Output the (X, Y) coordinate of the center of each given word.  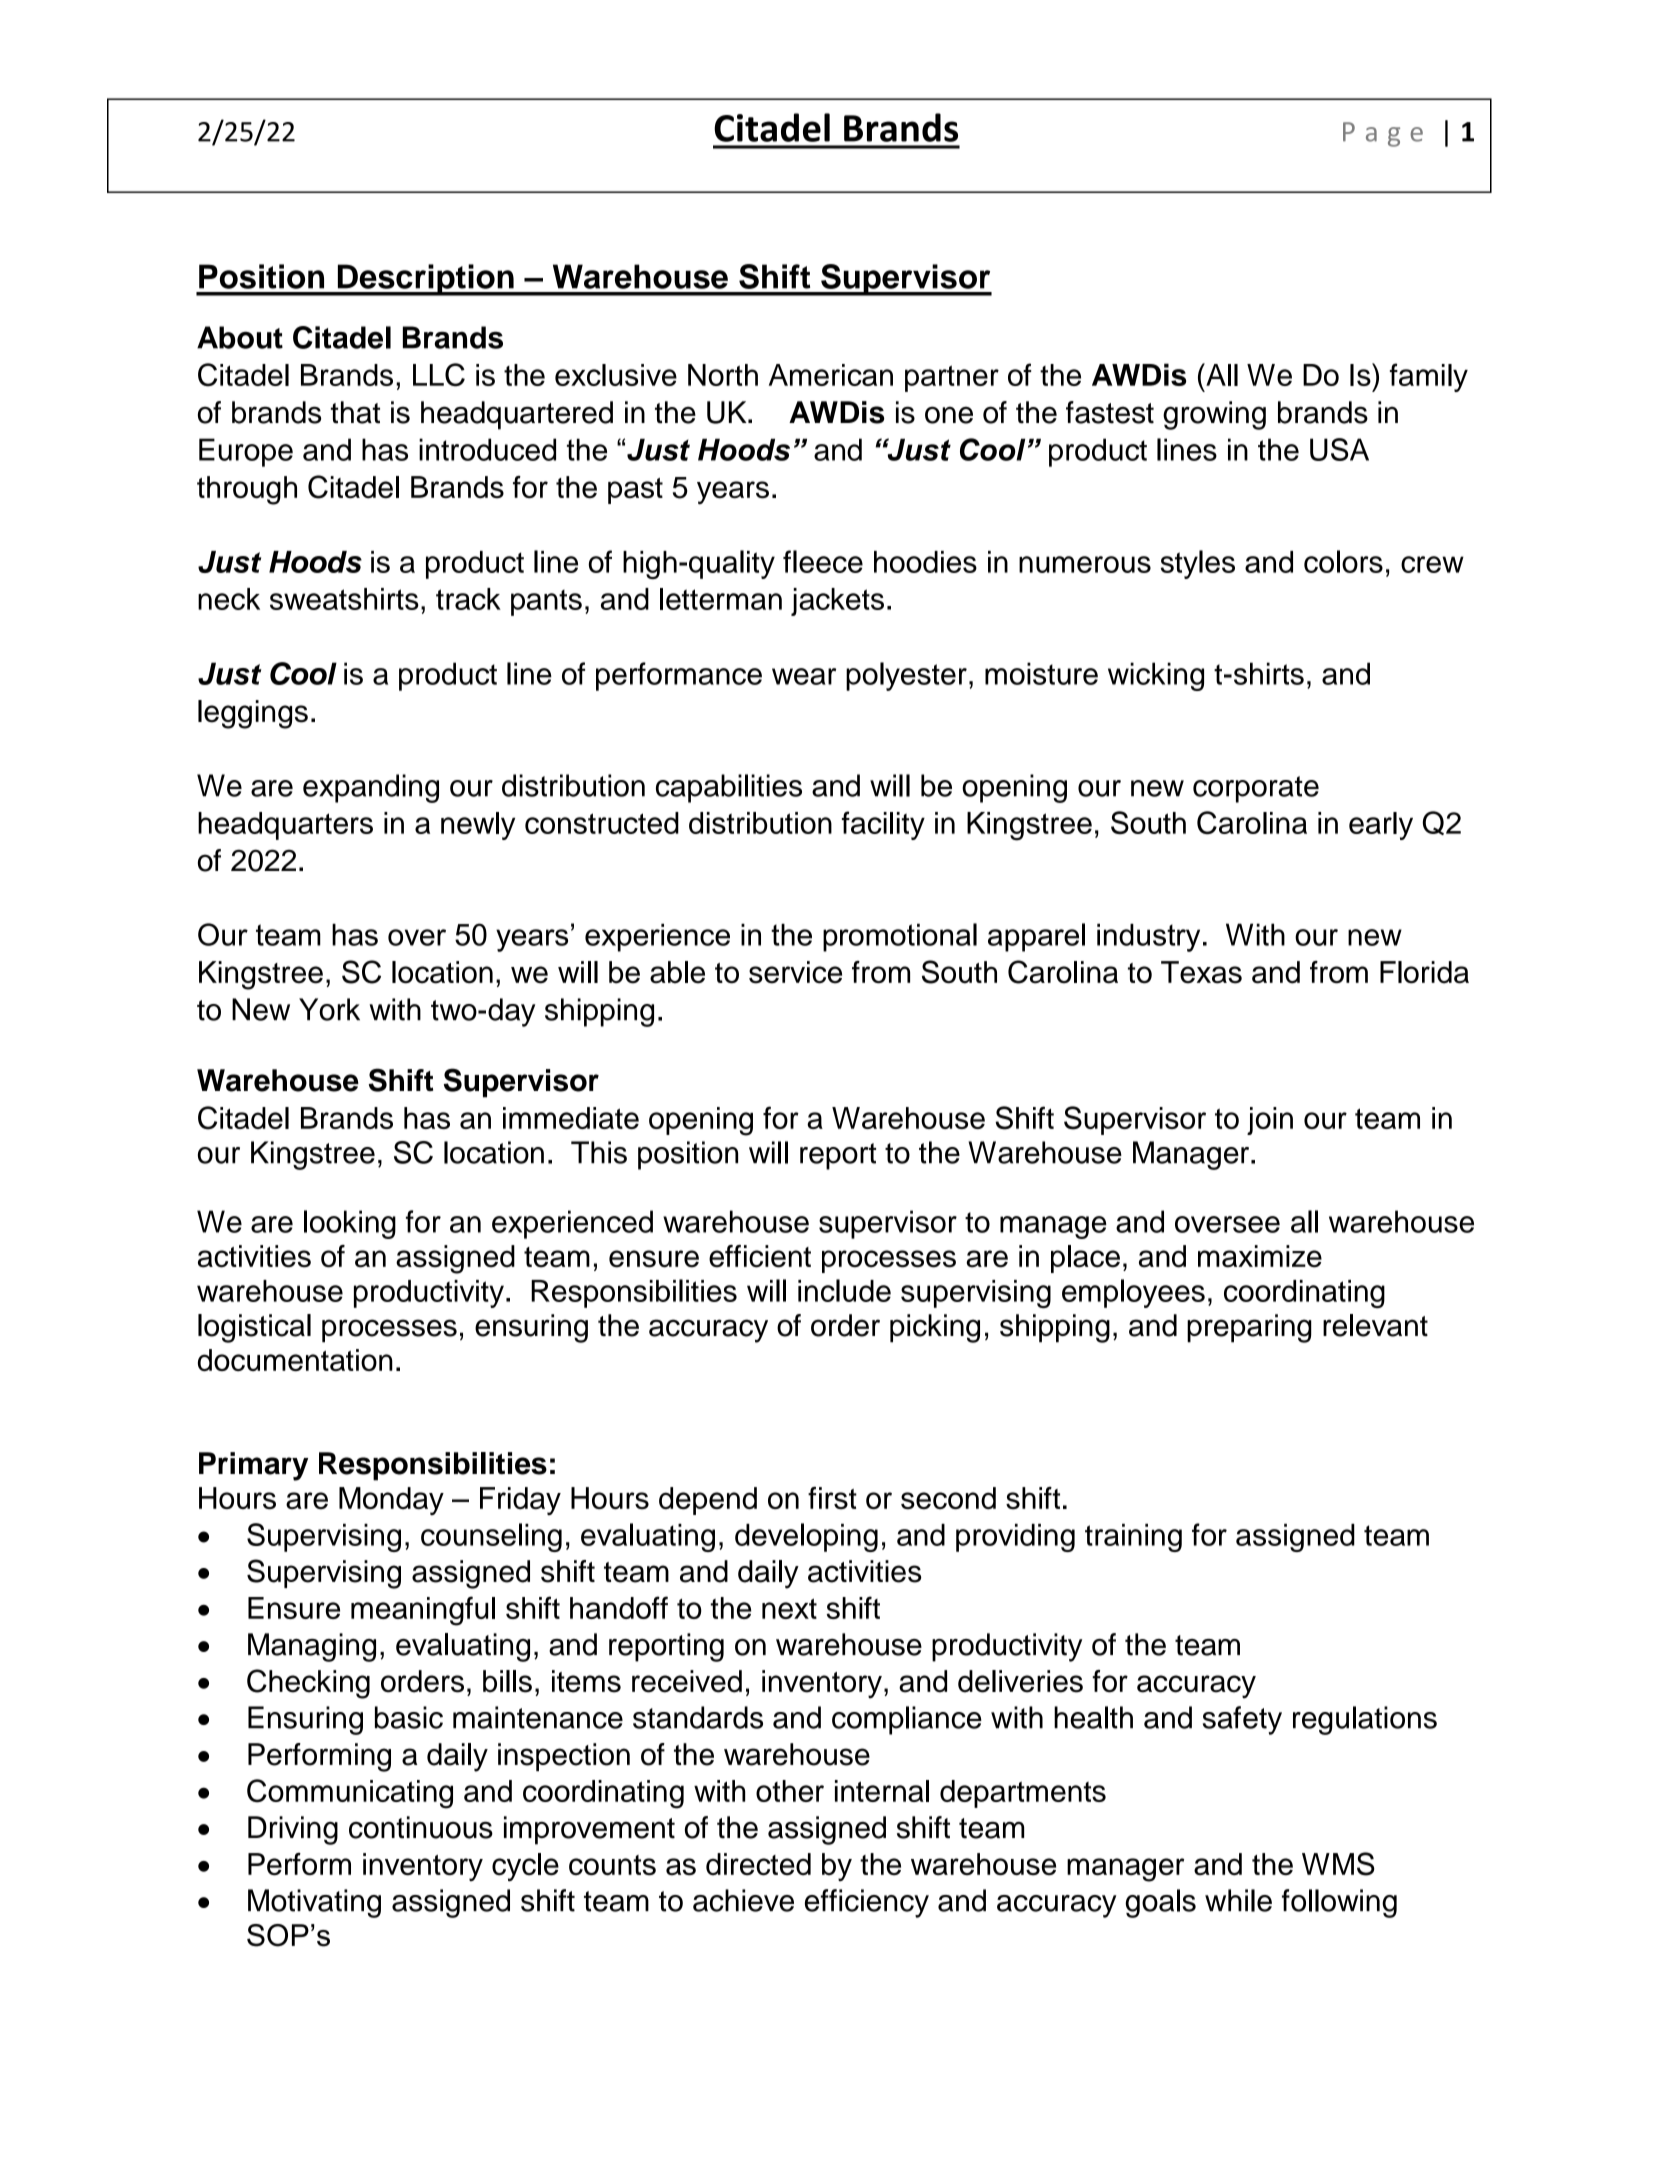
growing (1214, 415)
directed (758, 1864)
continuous (421, 1827)
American (831, 375)
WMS (1338, 1864)
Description (425, 280)
